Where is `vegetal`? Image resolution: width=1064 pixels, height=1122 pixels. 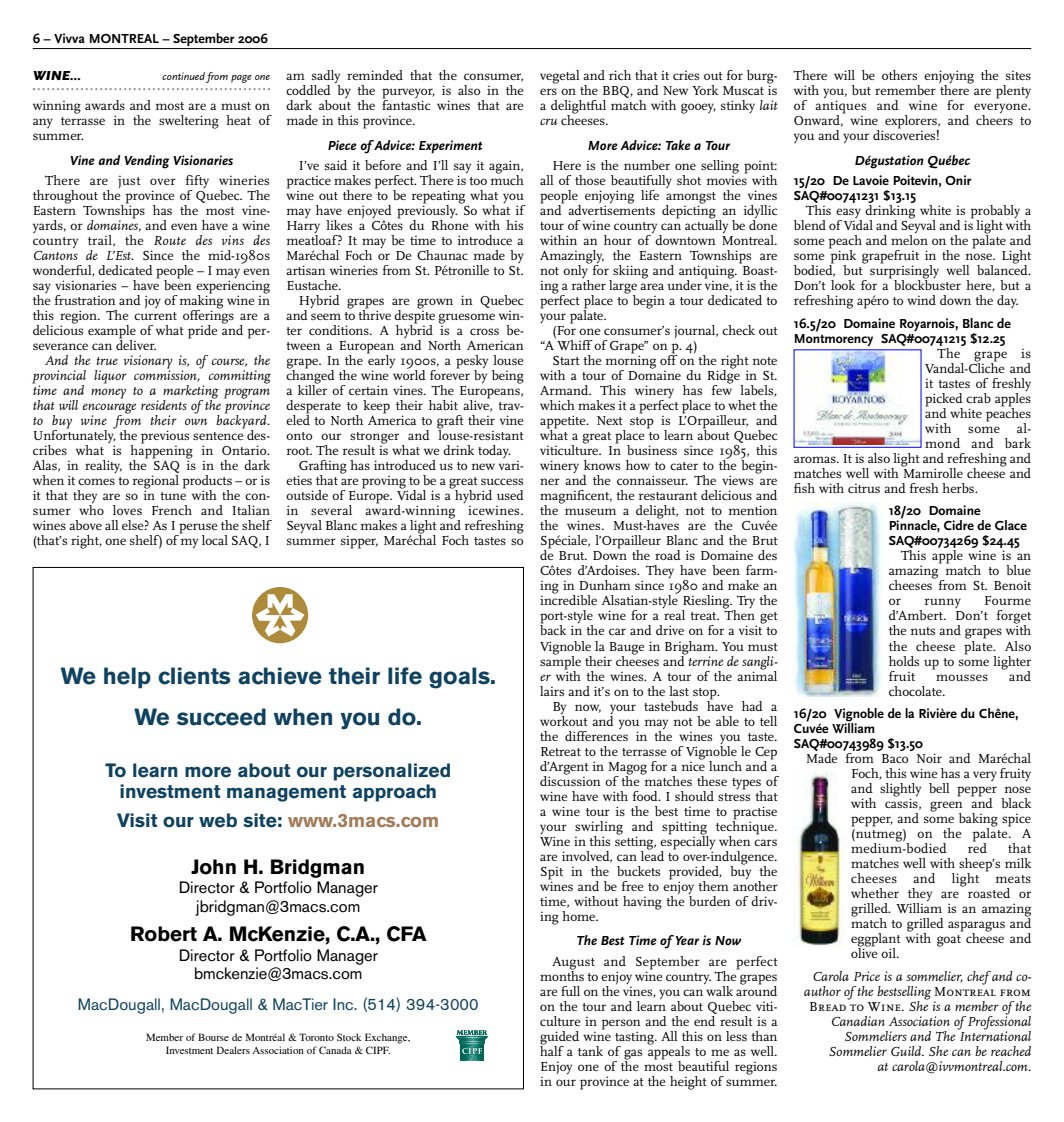
vegetal is located at coordinates (560, 77).
